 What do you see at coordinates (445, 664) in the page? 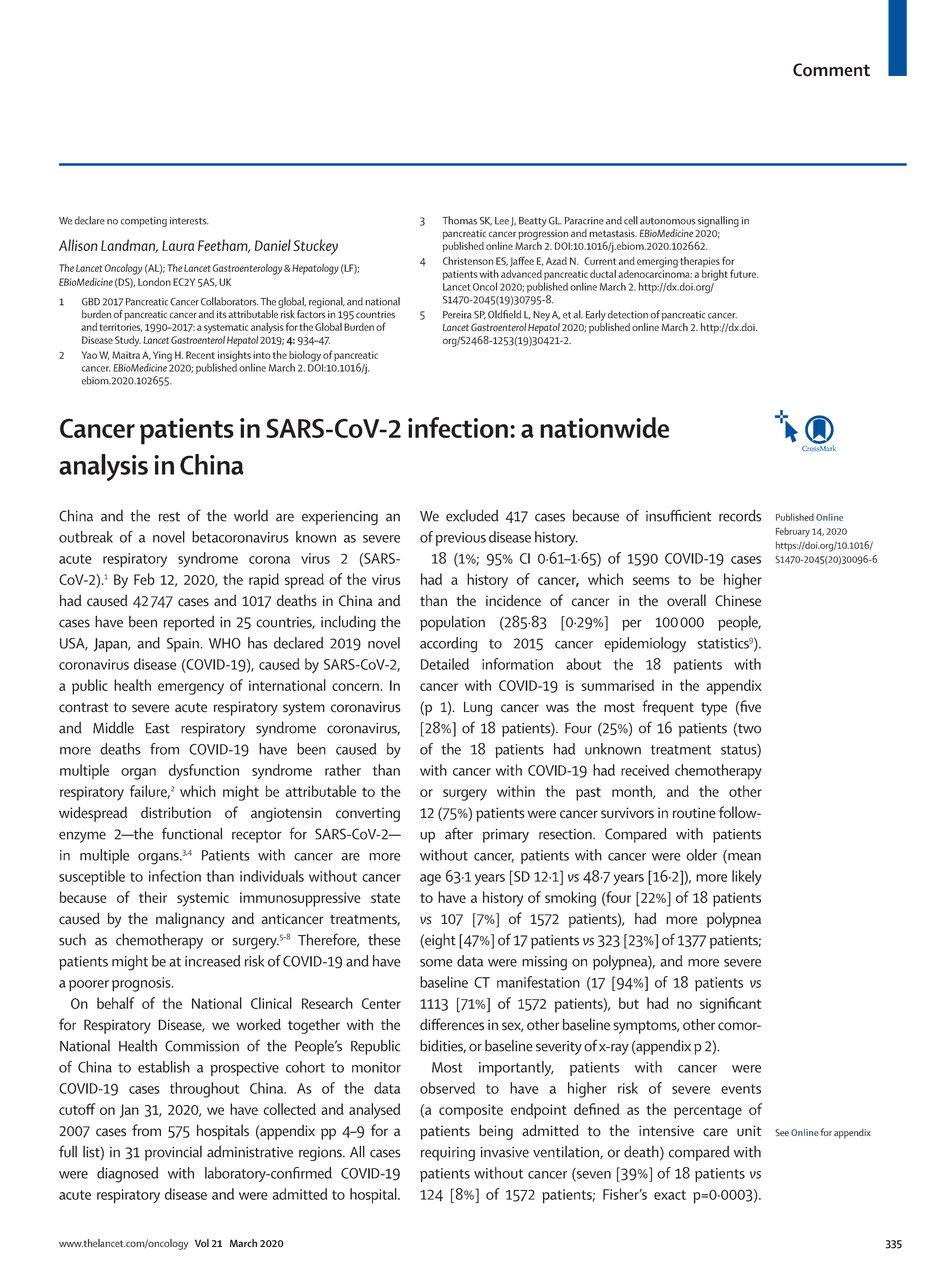
I see `Detailed` at bounding box center [445, 664].
